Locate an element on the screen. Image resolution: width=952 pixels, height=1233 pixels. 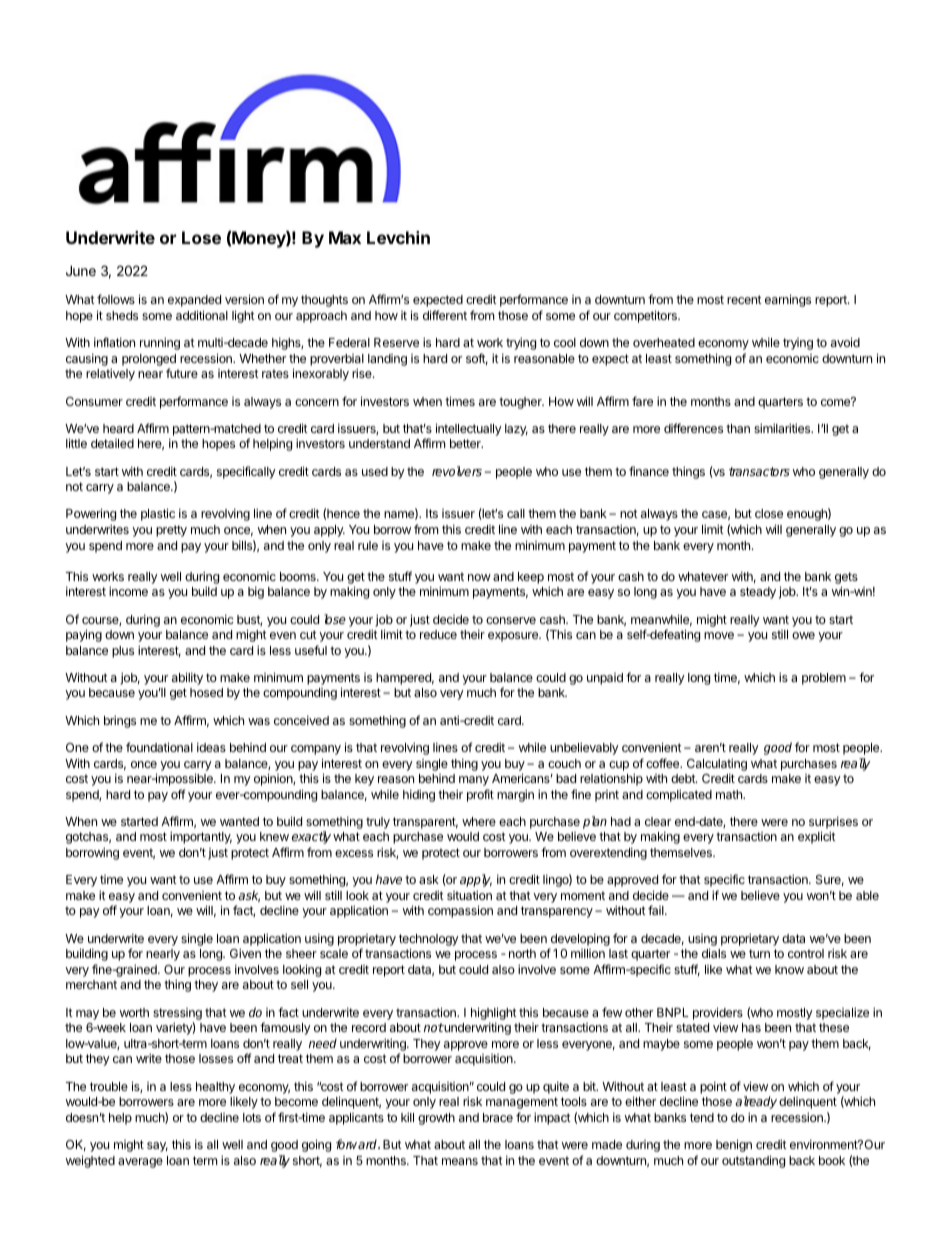
growth is located at coordinates (436, 1119).
